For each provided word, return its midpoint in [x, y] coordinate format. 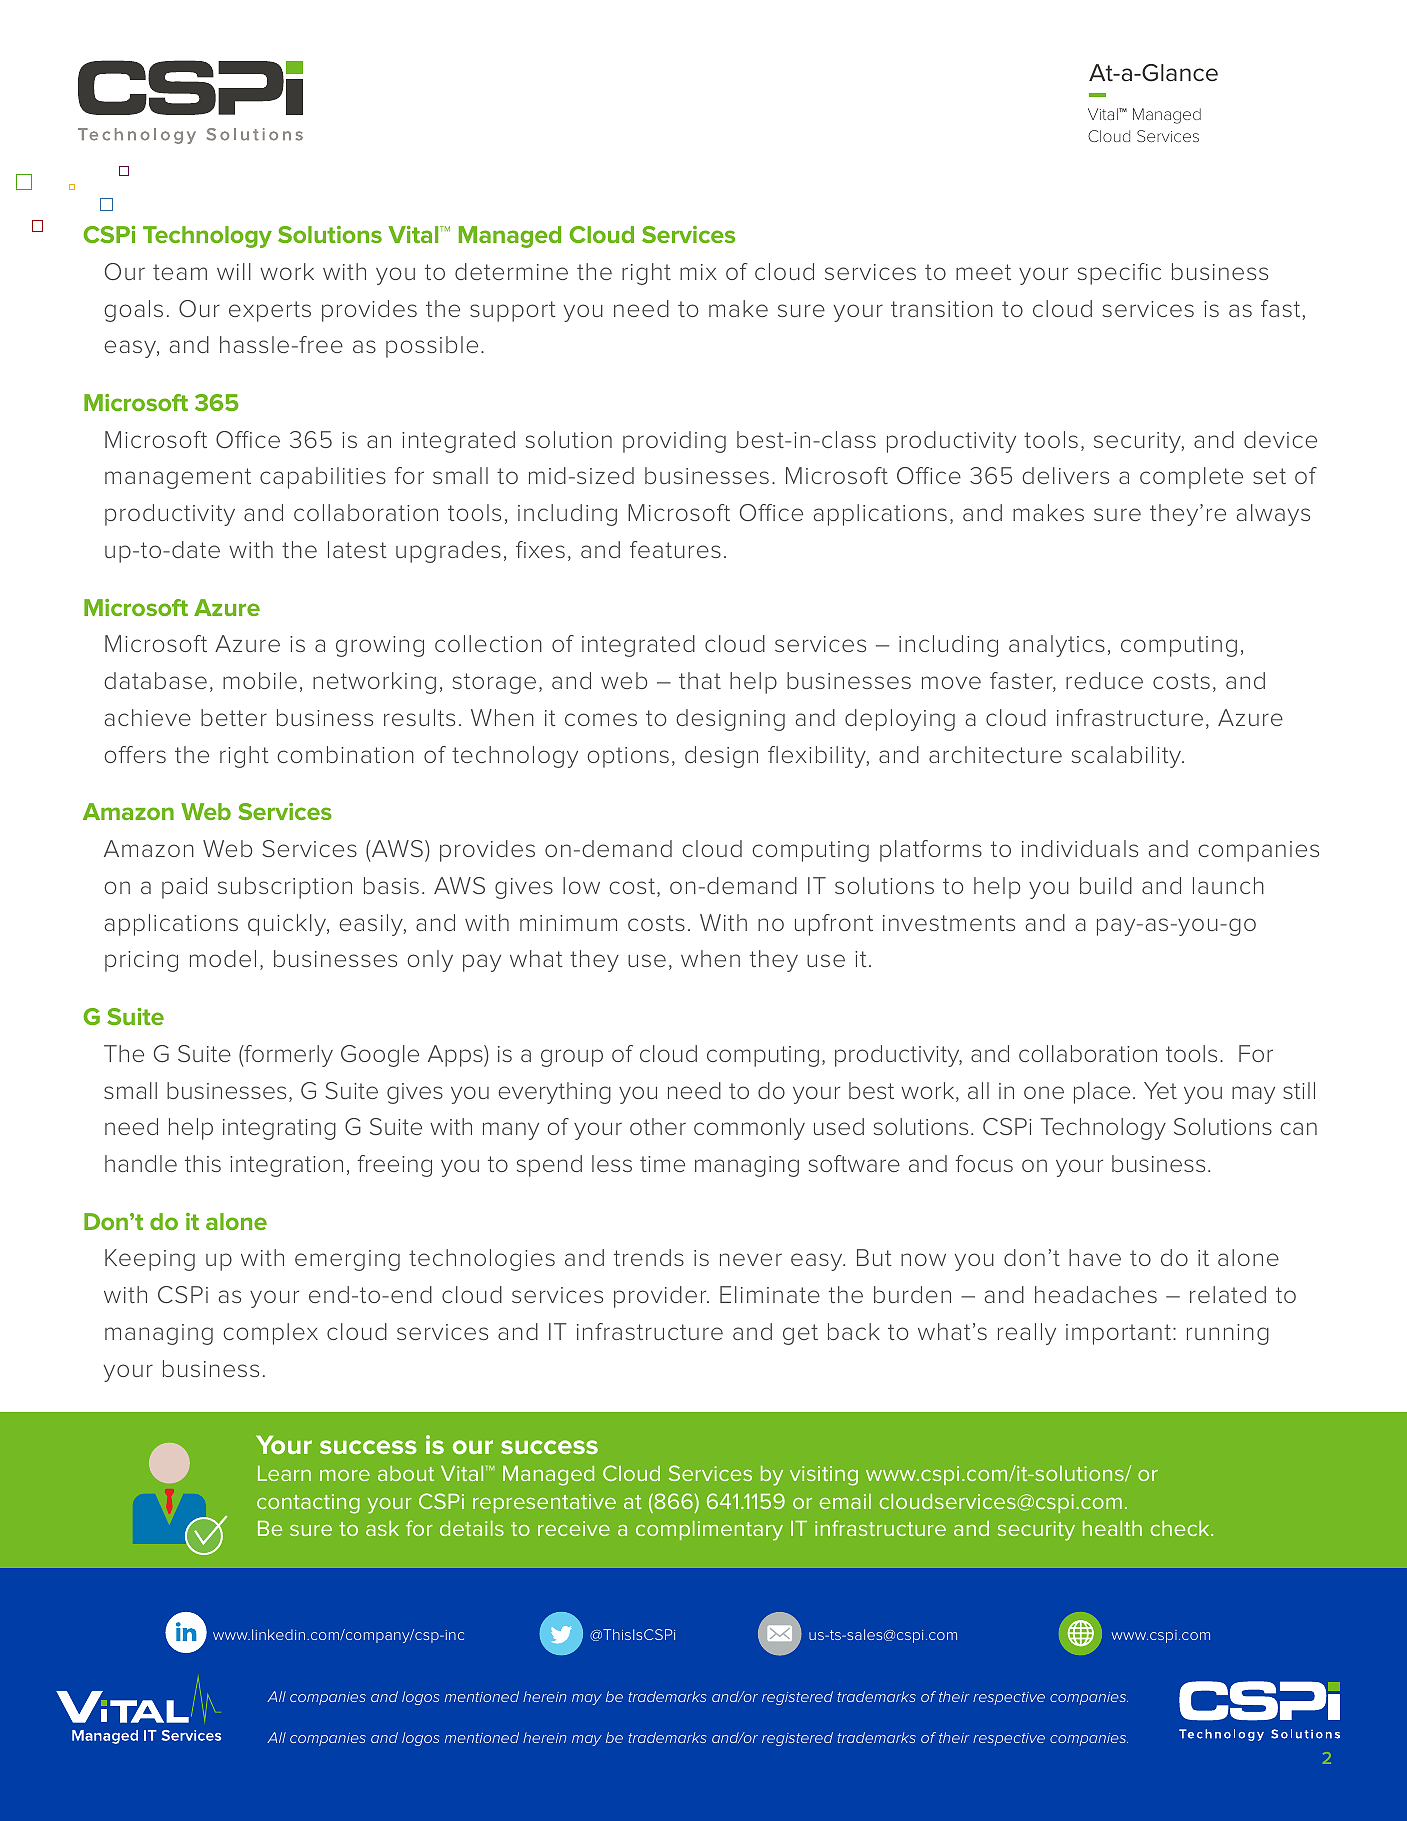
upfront [834, 925]
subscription [285, 888]
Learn [284, 1473]
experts [270, 311]
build [1106, 885]
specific [1119, 274]
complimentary [709, 1530]
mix [698, 272]
